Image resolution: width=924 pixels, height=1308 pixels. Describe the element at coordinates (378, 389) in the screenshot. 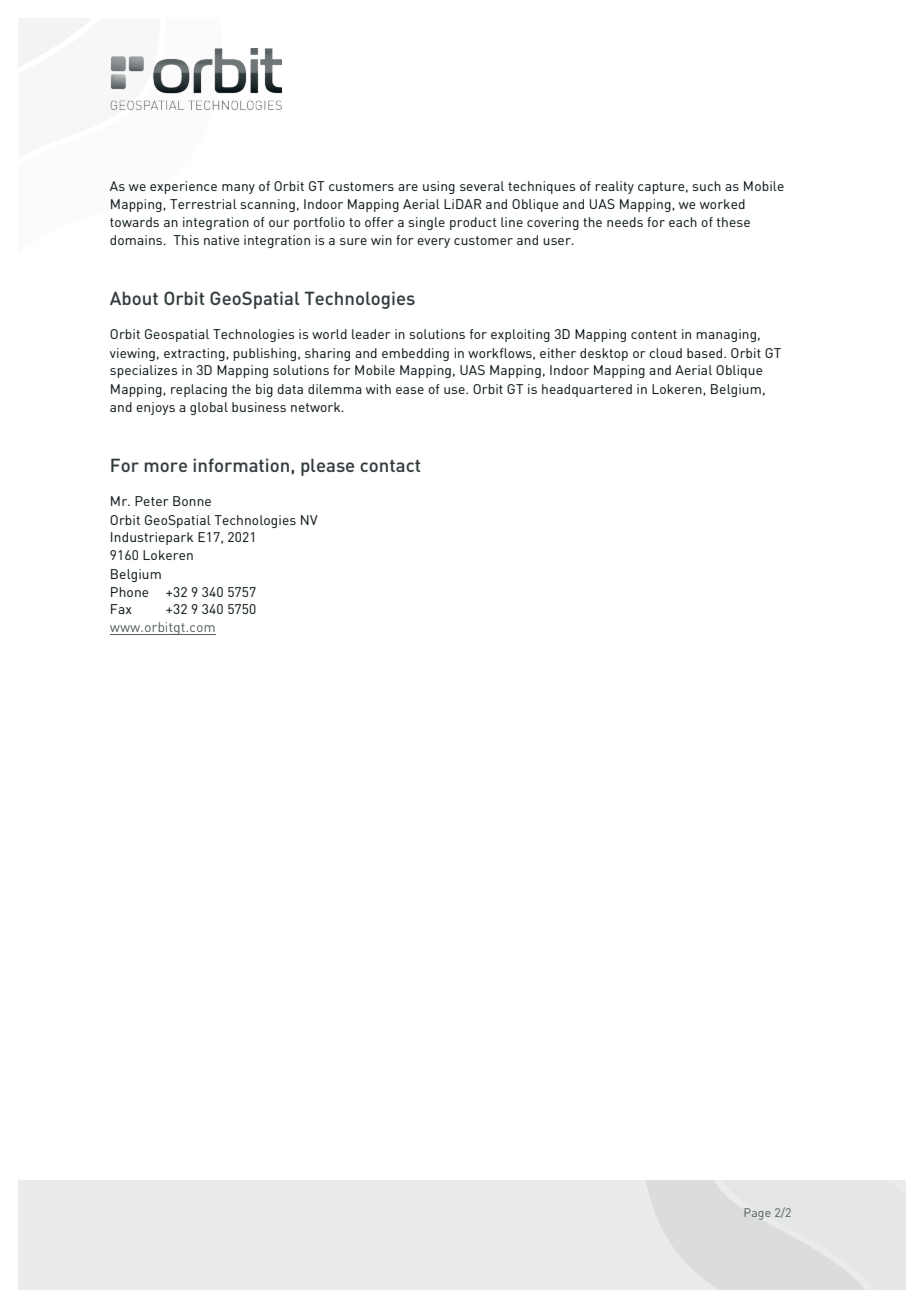

I see `with` at that location.
